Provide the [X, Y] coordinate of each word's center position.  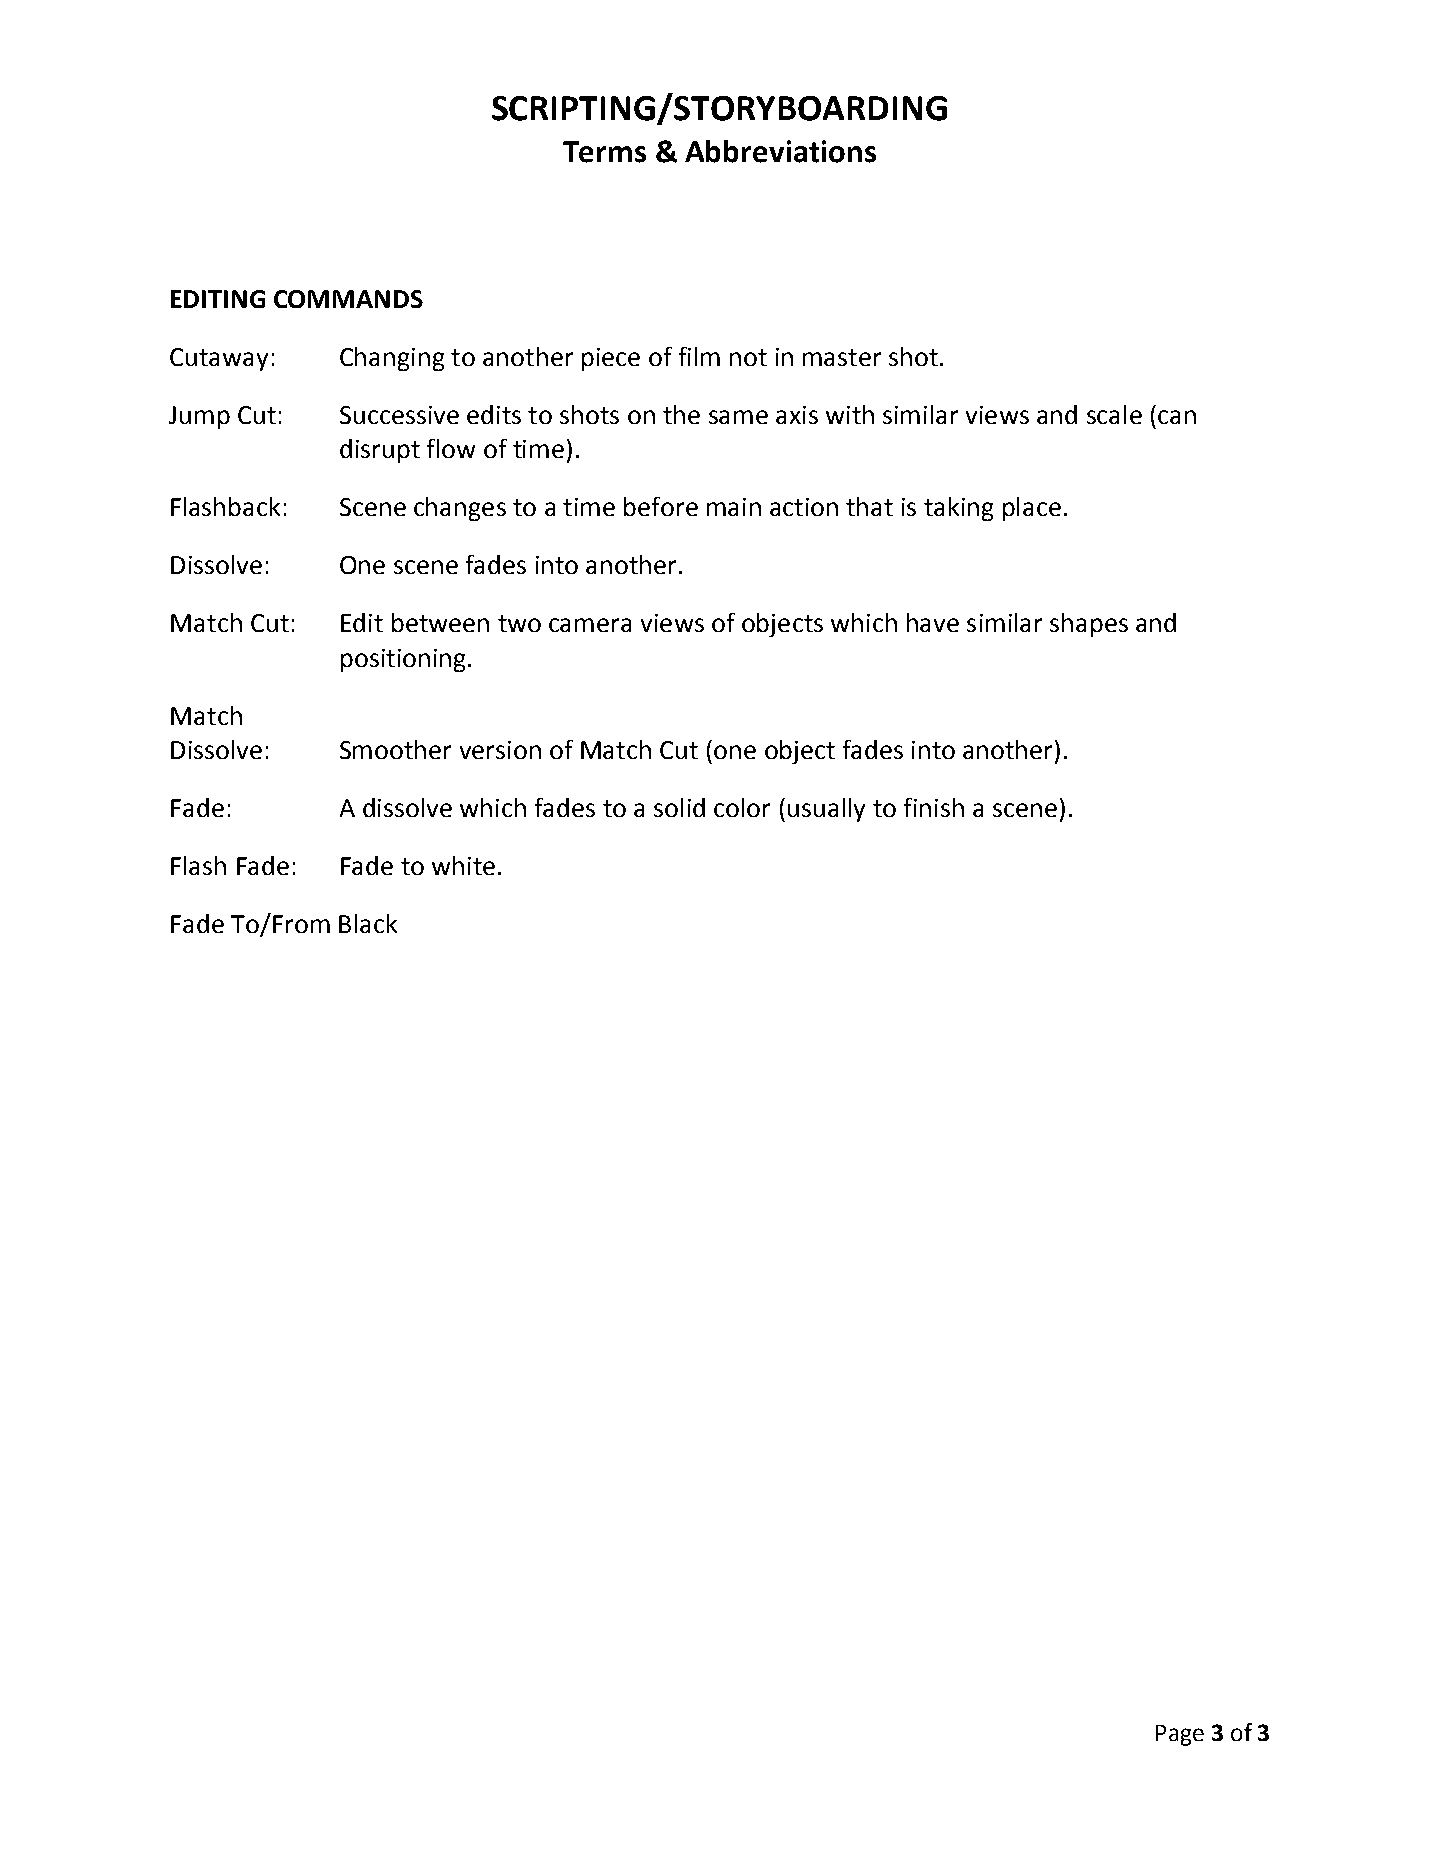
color [742, 807]
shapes [1089, 625]
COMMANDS [348, 299]
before [661, 506]
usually [826, 810]
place [1032, 509]
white [463, 865]
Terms [604, 152]
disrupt [380, 451]
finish [934, 807]
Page [1180, 1735]
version [500, 750]
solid [679, 807]
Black [368, 923]
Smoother [395, 749]
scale [1114, 414]
